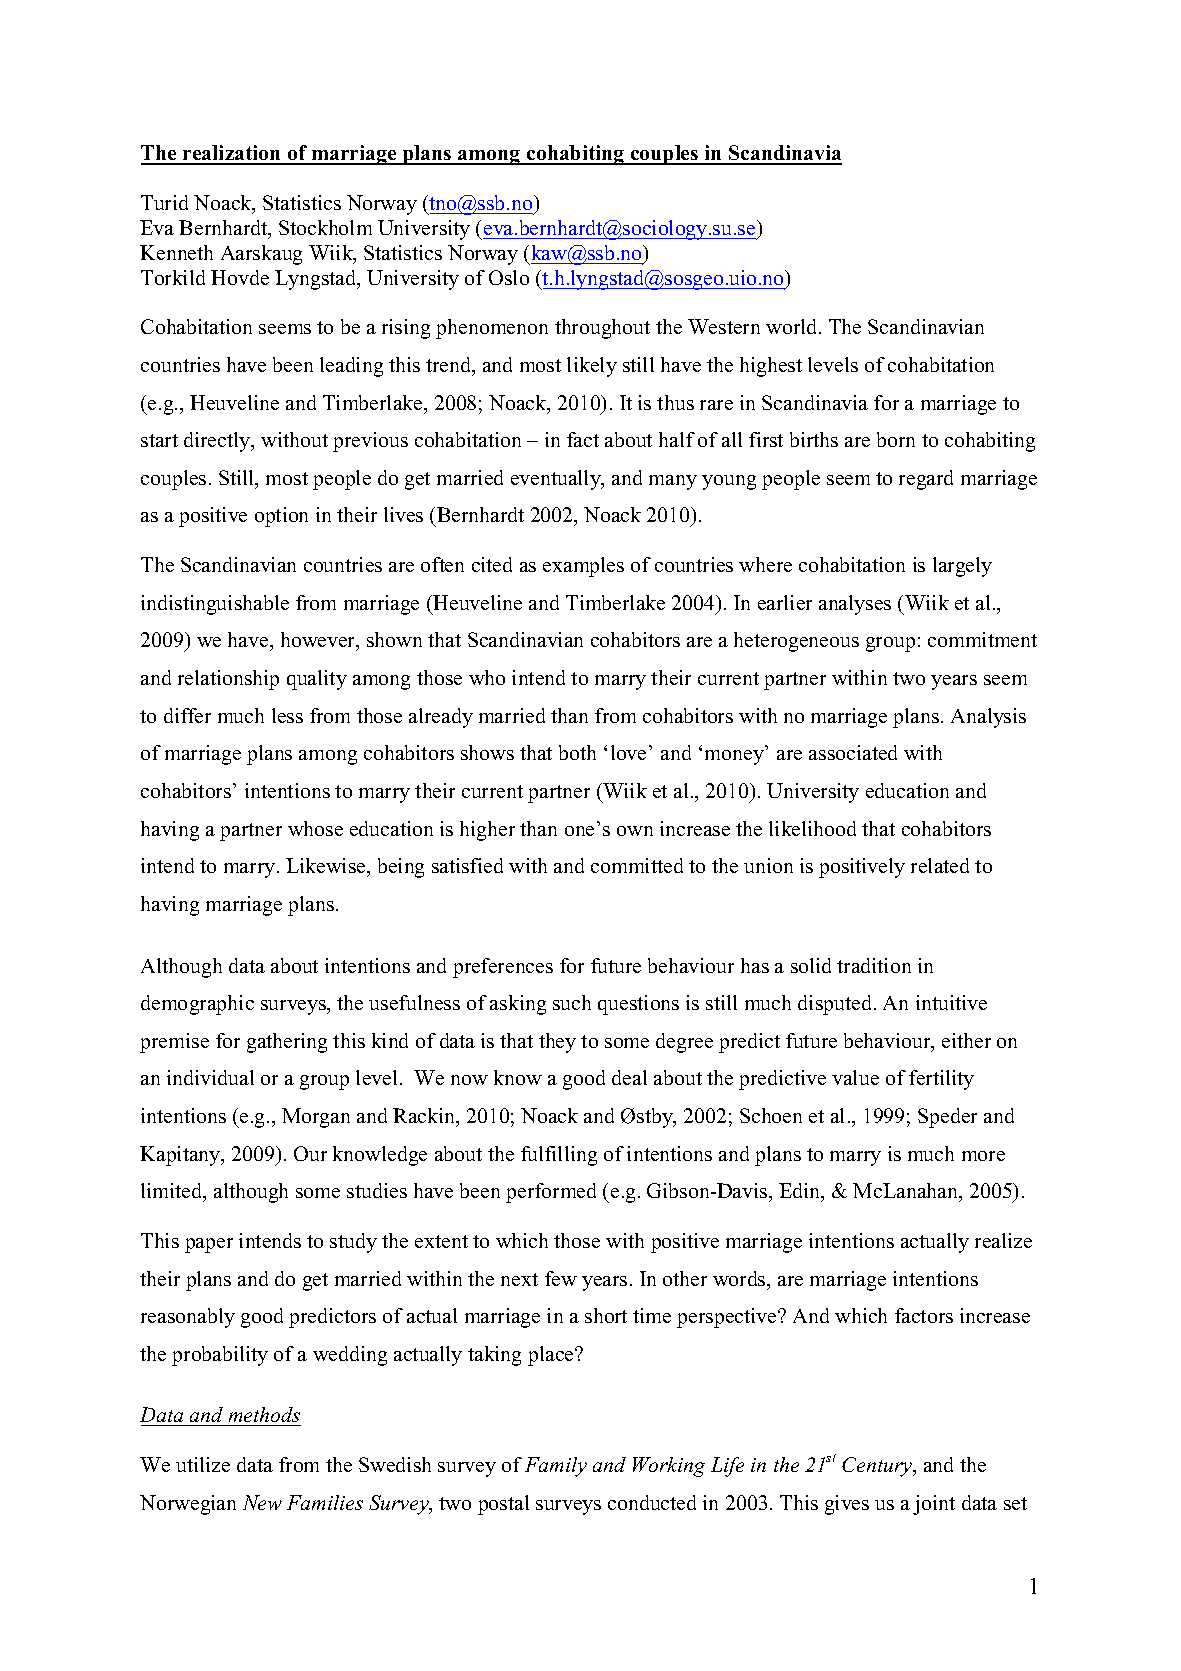 Image resolution: width=1181 pixels, height=1671 pixels. Describe the element at coordinates (556, 1467) in the image. I see `Family` at that location.
